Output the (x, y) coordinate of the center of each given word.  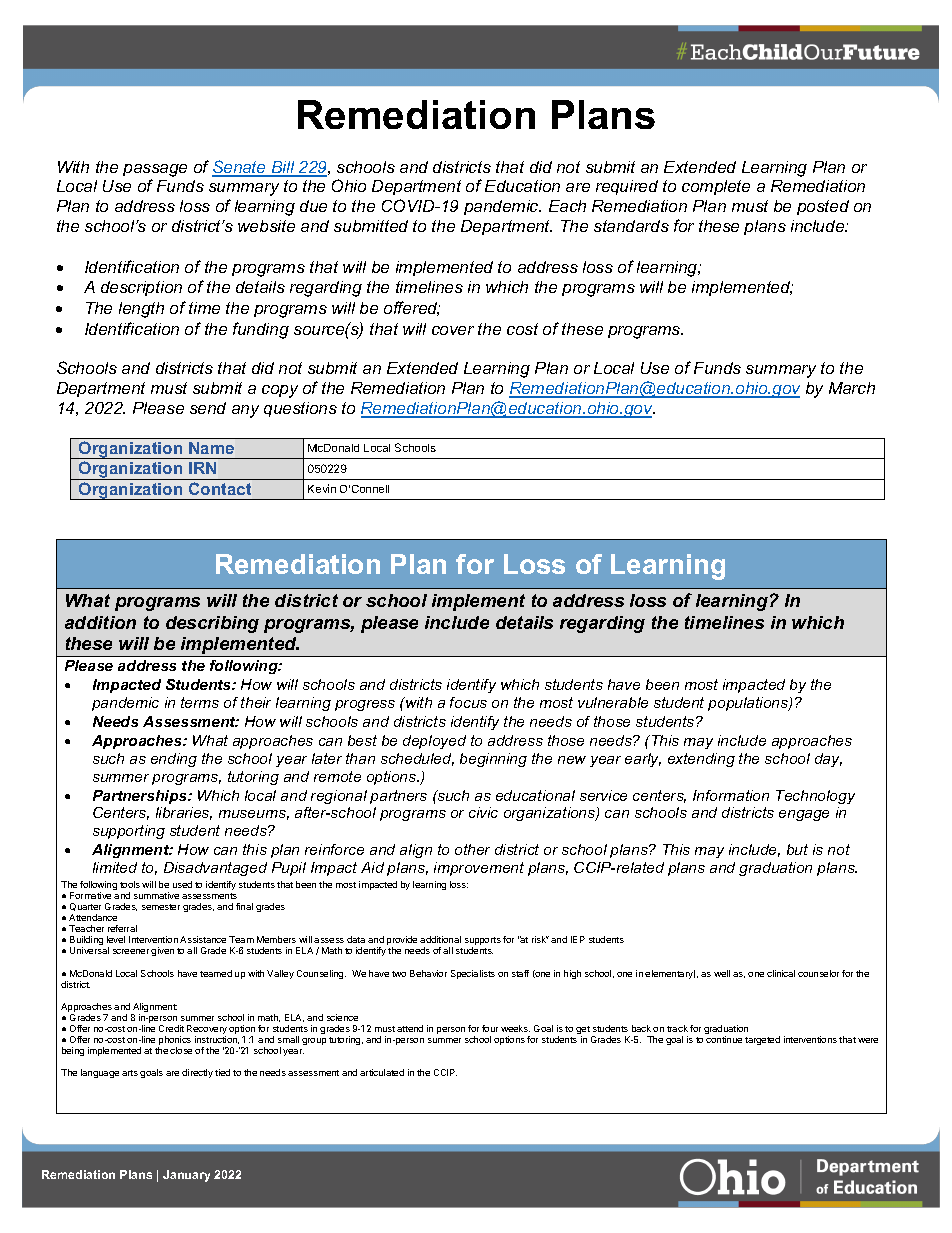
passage (155, 170)
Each (567, 206)
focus (468, 702)
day (828, 760)
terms (200, 702)
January (186, 1176)
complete (716, 187)
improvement (479, 869)
